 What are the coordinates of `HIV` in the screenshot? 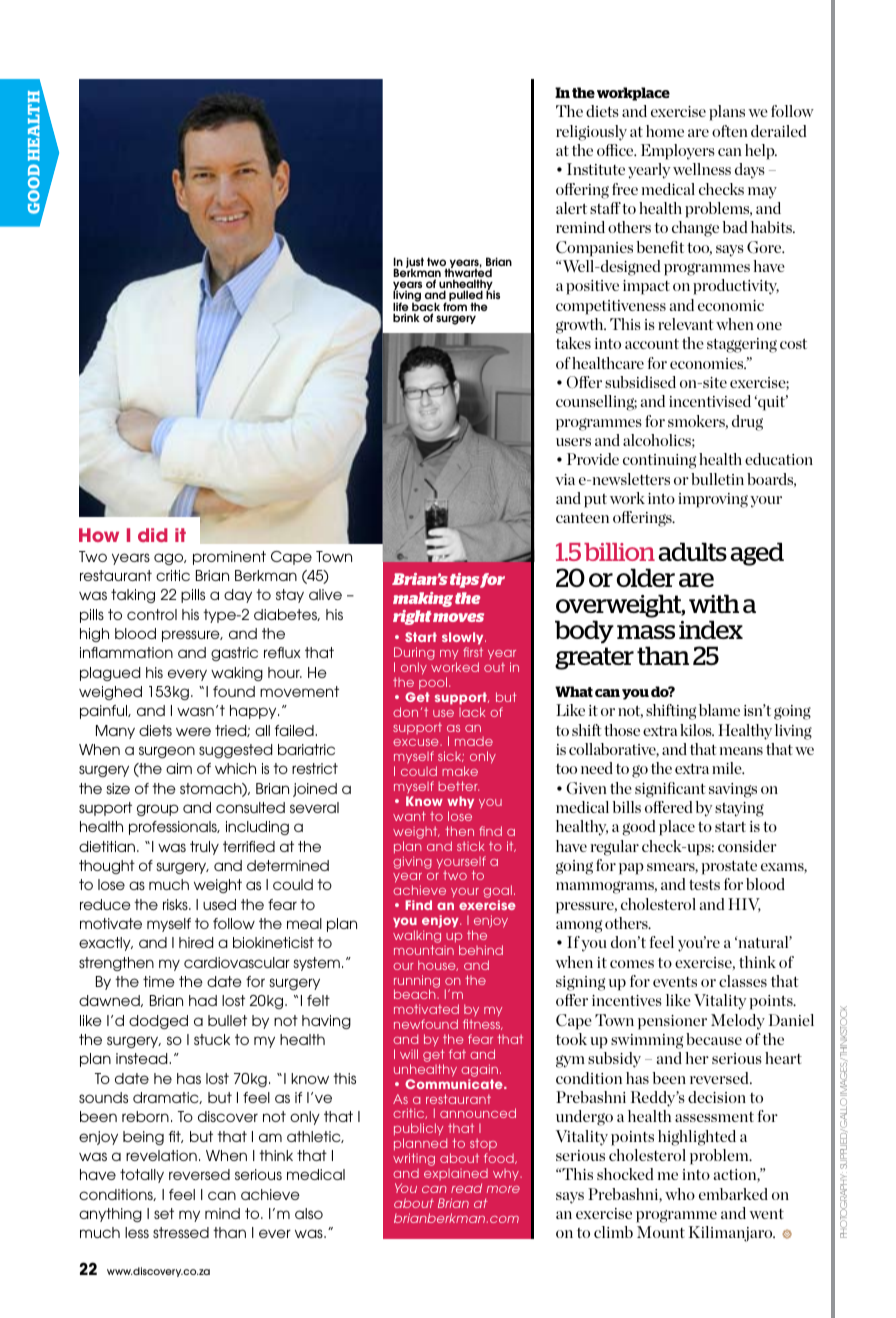 It's located at (744, 905).
